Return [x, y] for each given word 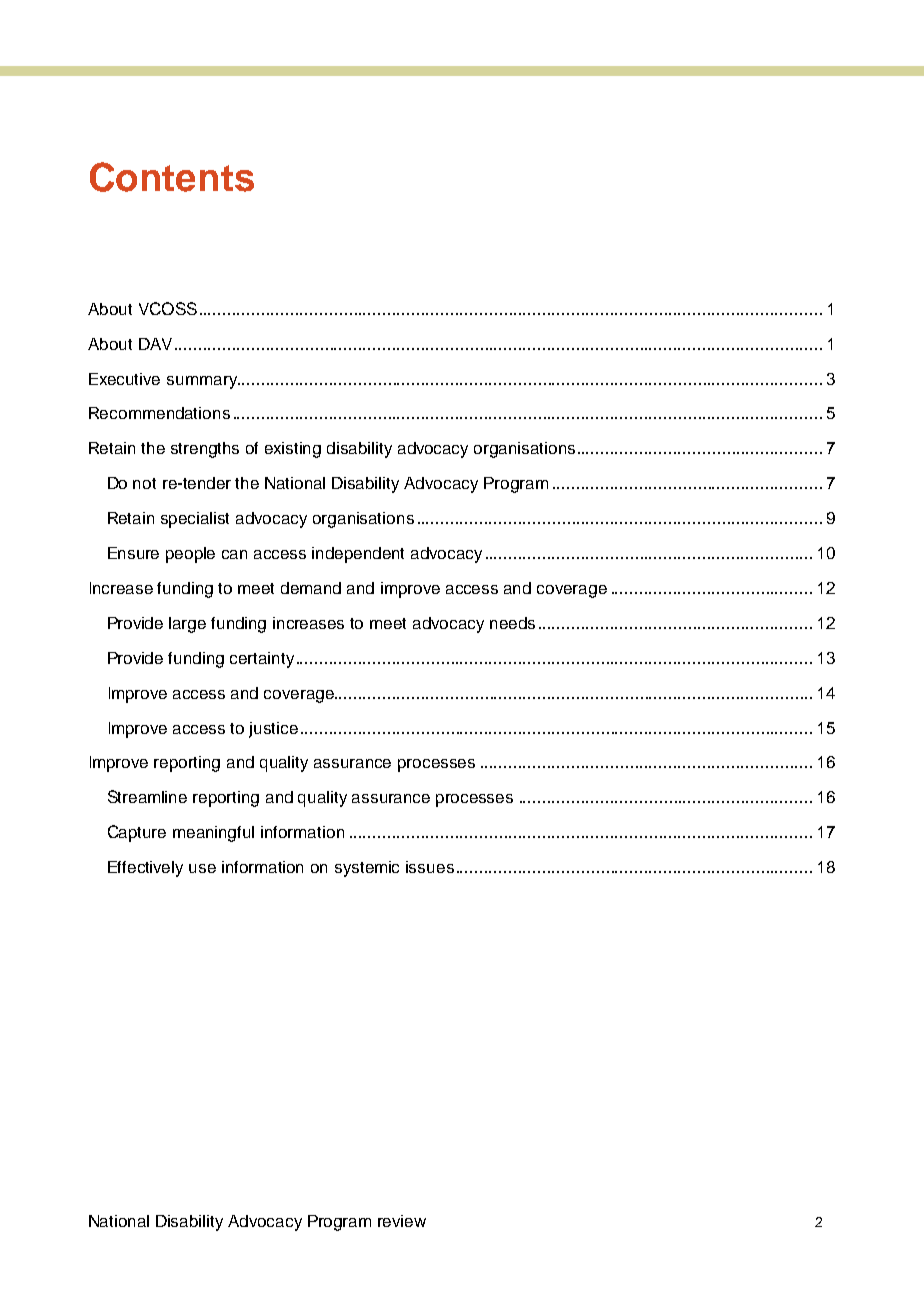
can [234, 554]
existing [293, 450]
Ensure [133, 553]
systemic [367, 869]
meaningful [213, 834]
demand [311, 588]
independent [358, 555]
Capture [137, 833]
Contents [172, 177]
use [202, 868]
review [402, 1221]
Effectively [145, 869]
